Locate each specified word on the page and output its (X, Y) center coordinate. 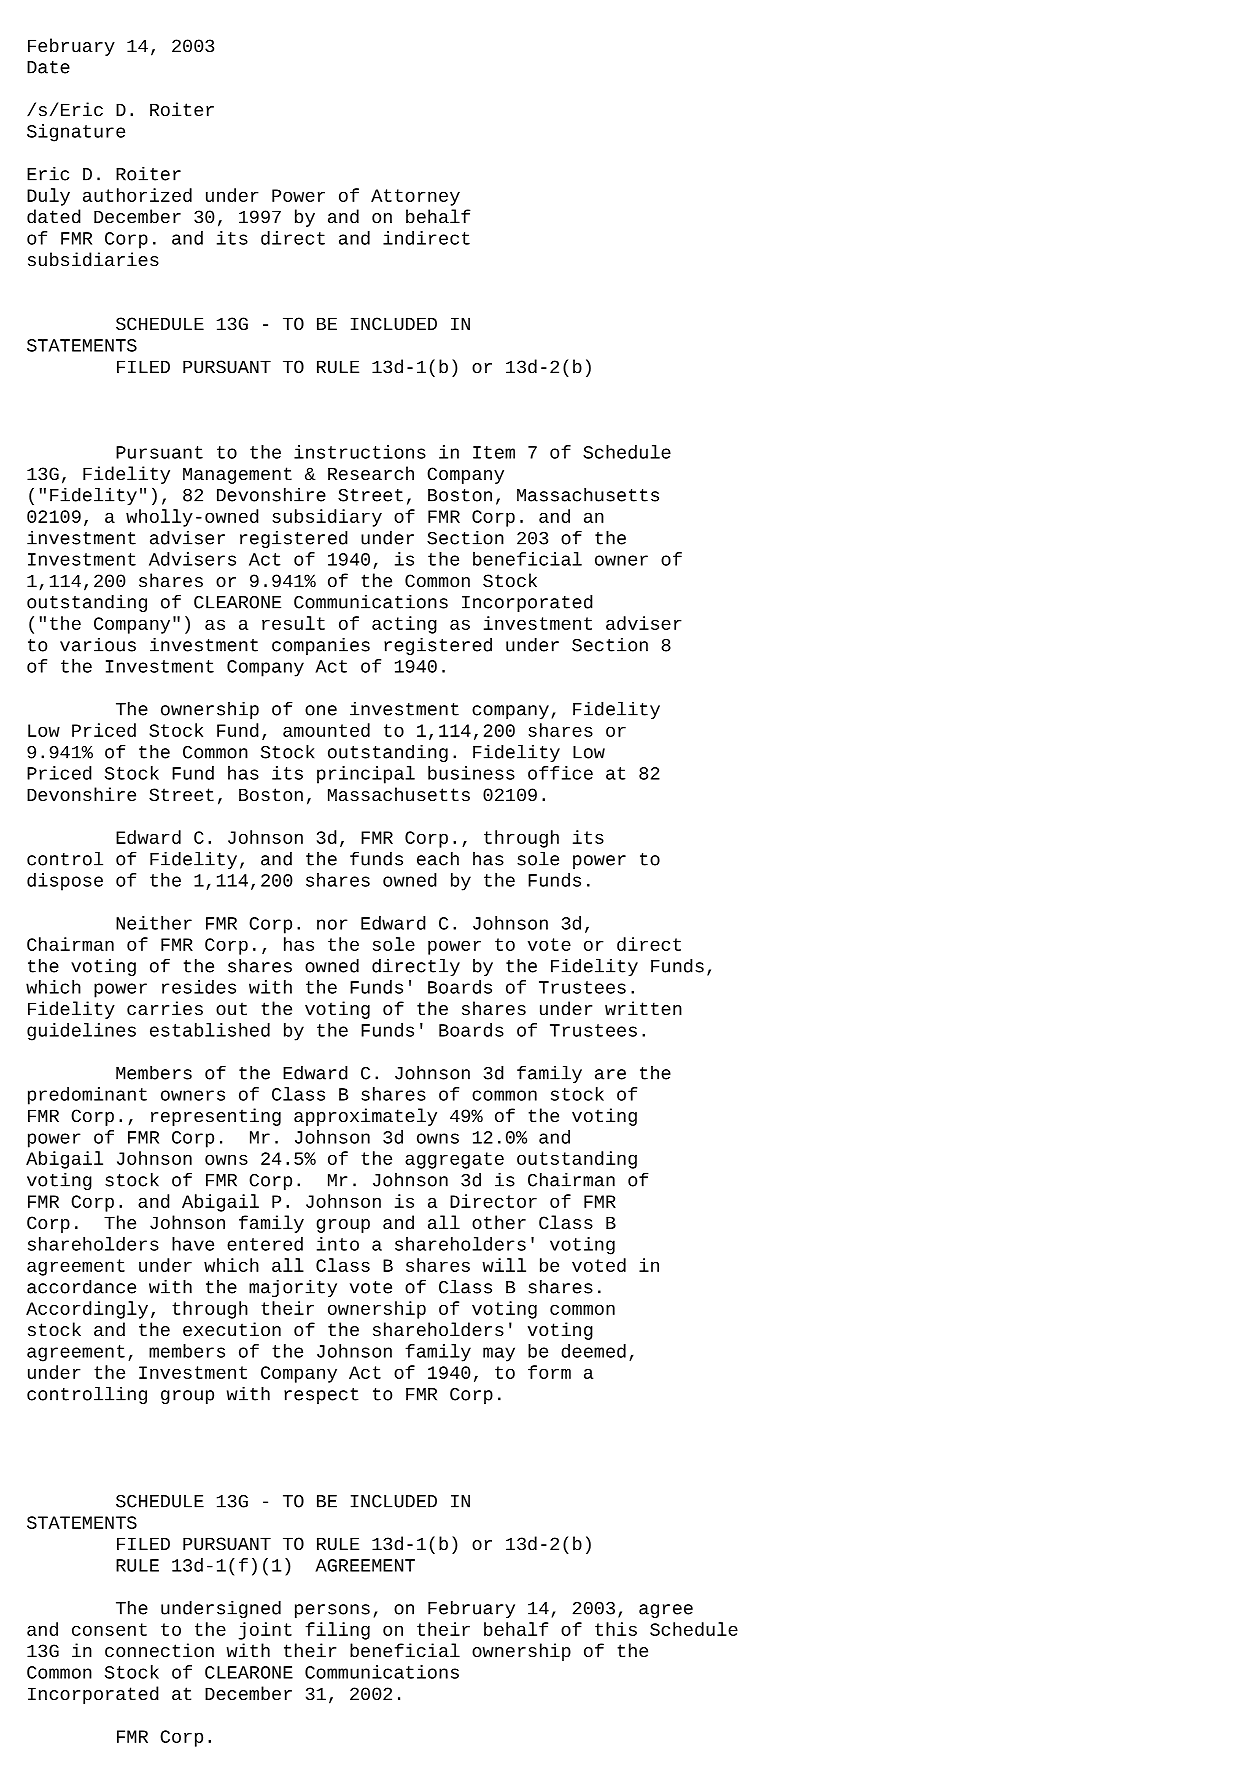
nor (332, 924)
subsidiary (327, 518)
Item (494, 452)
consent (109, 1629)
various (98, 645)
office (560, 773)
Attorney (415, 197)
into (338, 1244)
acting (404, 625)
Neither (154, 923)
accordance (81, 1287)
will (504, 1265)
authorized (137, 195)
